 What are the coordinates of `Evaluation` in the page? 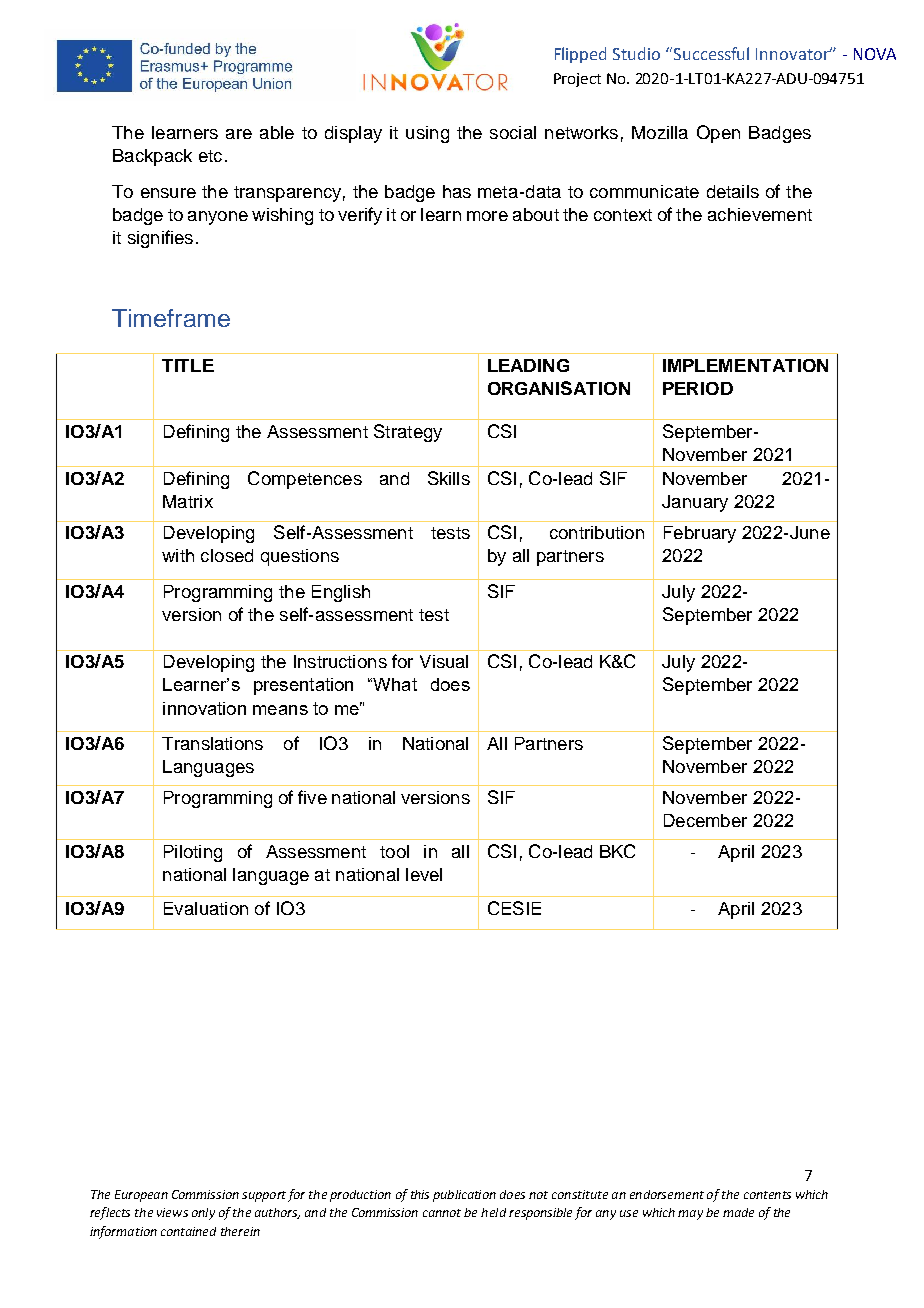 It's located at (206, 908).
